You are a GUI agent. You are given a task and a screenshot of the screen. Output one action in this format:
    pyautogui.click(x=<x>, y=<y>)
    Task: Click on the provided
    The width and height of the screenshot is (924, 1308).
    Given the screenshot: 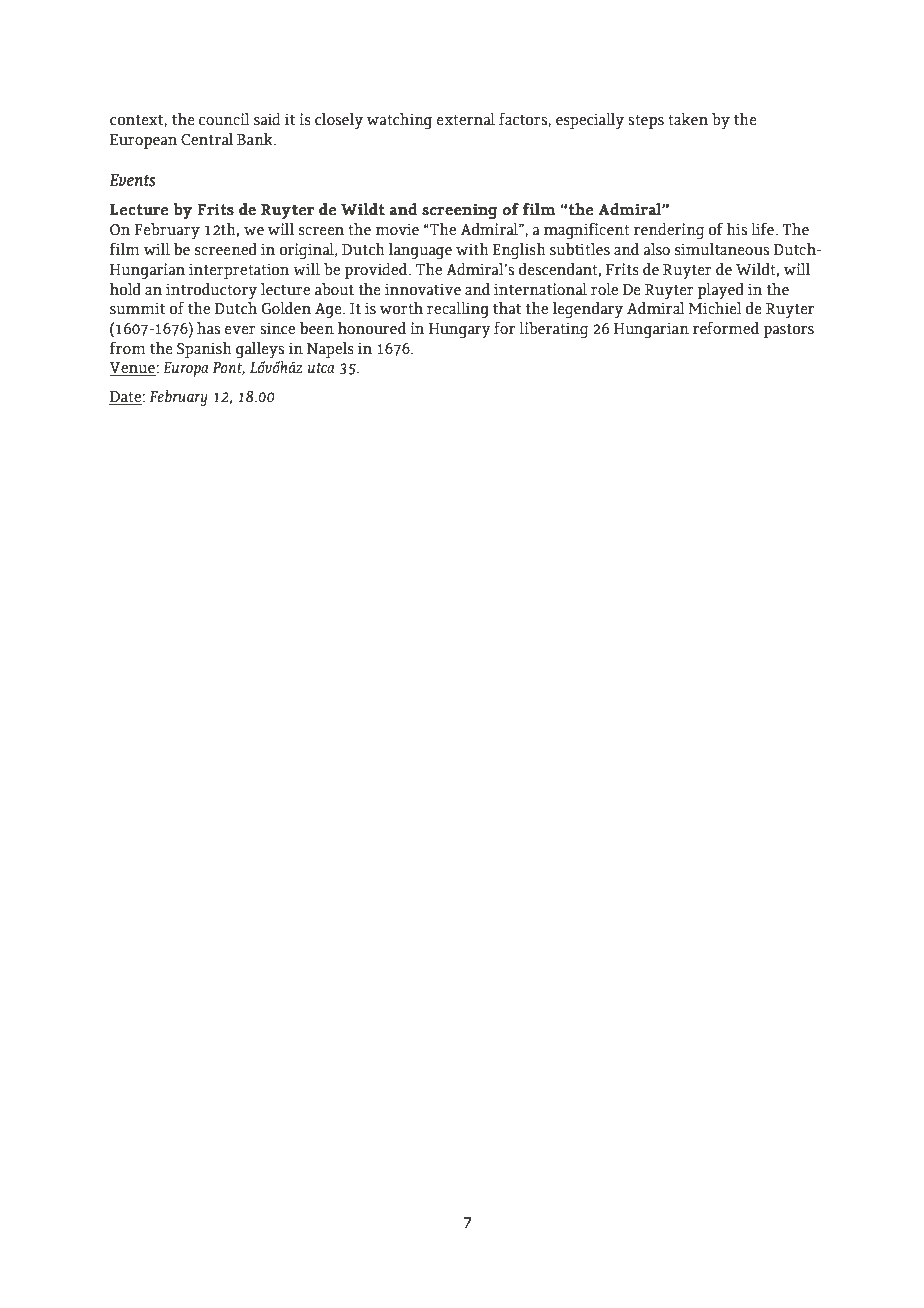 What is the action you would take?
    pyautogui.click(x=376, y=271)
